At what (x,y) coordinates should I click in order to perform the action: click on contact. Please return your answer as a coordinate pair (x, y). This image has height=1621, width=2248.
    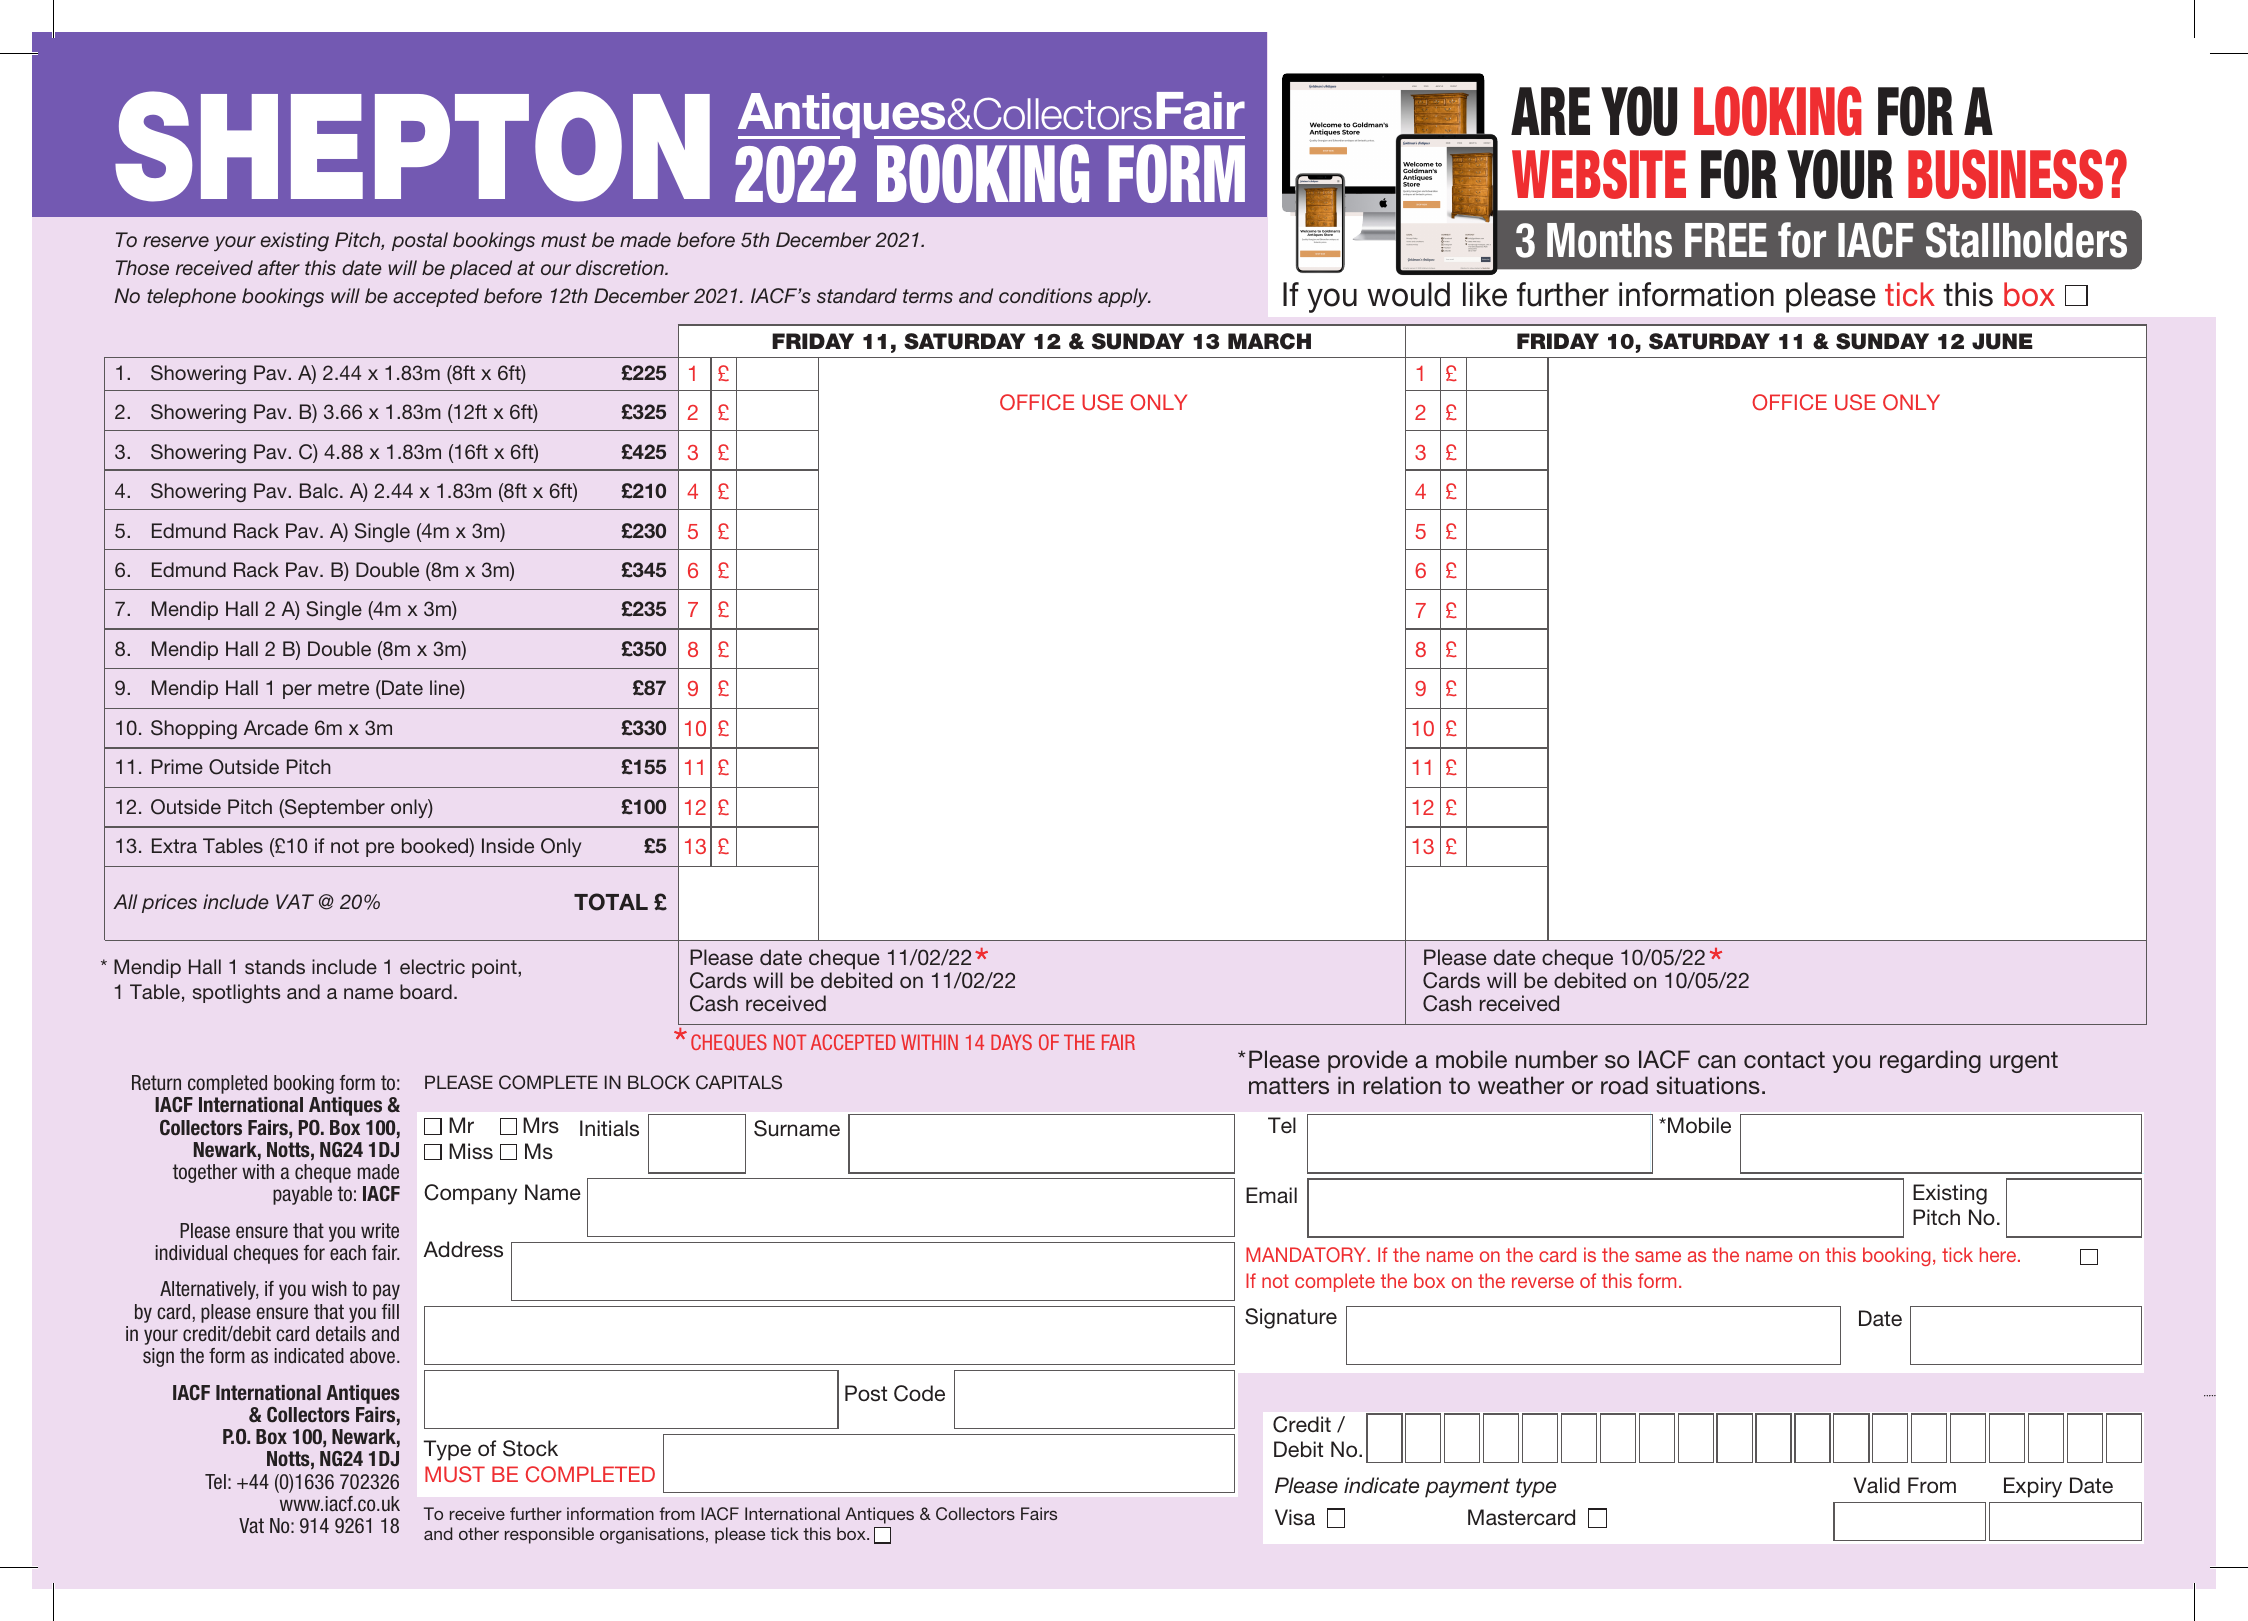
    Looking at the image, I should click on (1784, 1060).
